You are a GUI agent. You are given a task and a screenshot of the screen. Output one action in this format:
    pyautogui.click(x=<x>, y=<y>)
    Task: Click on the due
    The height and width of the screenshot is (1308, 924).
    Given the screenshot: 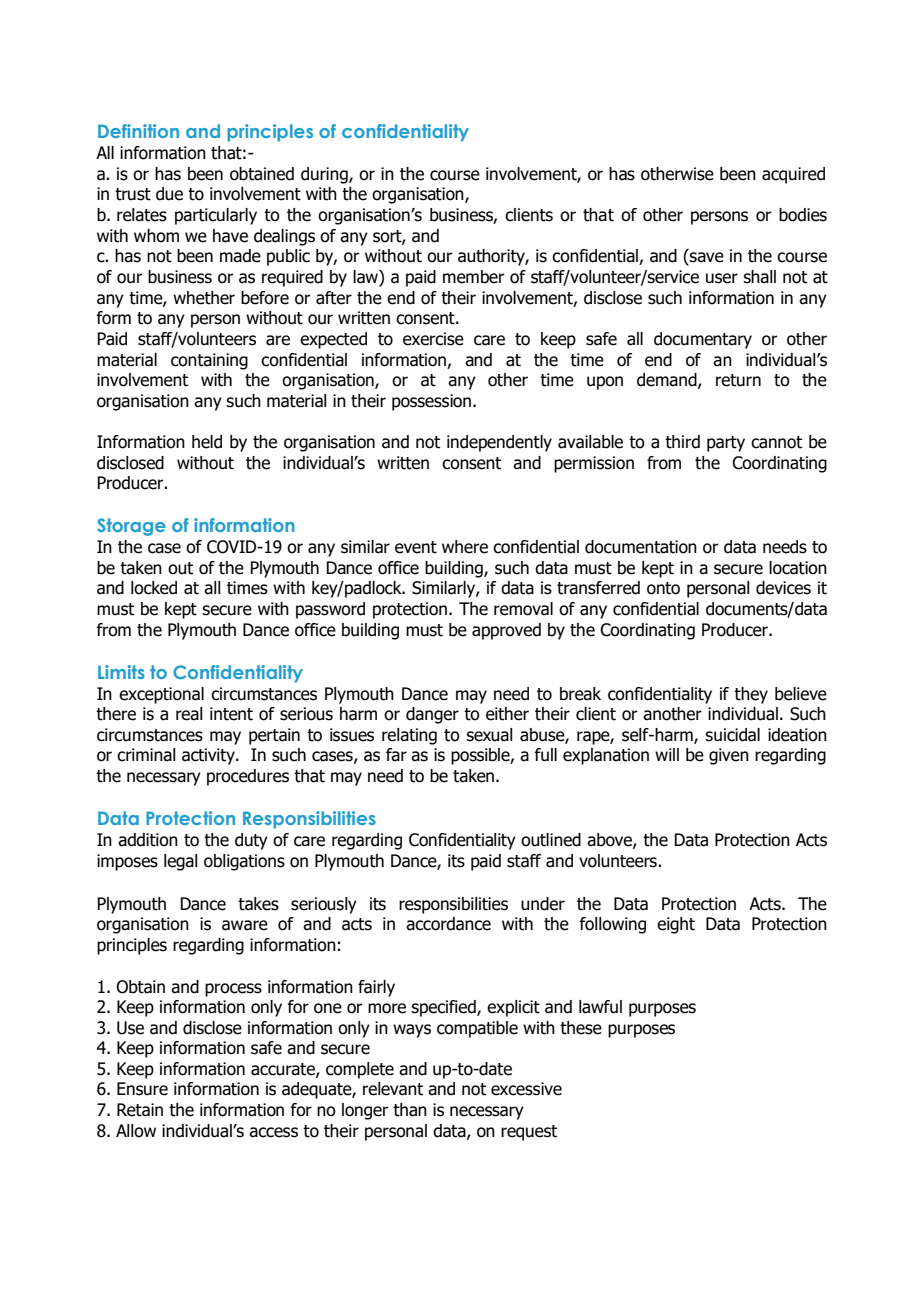 What is the action you would take?
    pyautogui.click(x=169, y=194)
